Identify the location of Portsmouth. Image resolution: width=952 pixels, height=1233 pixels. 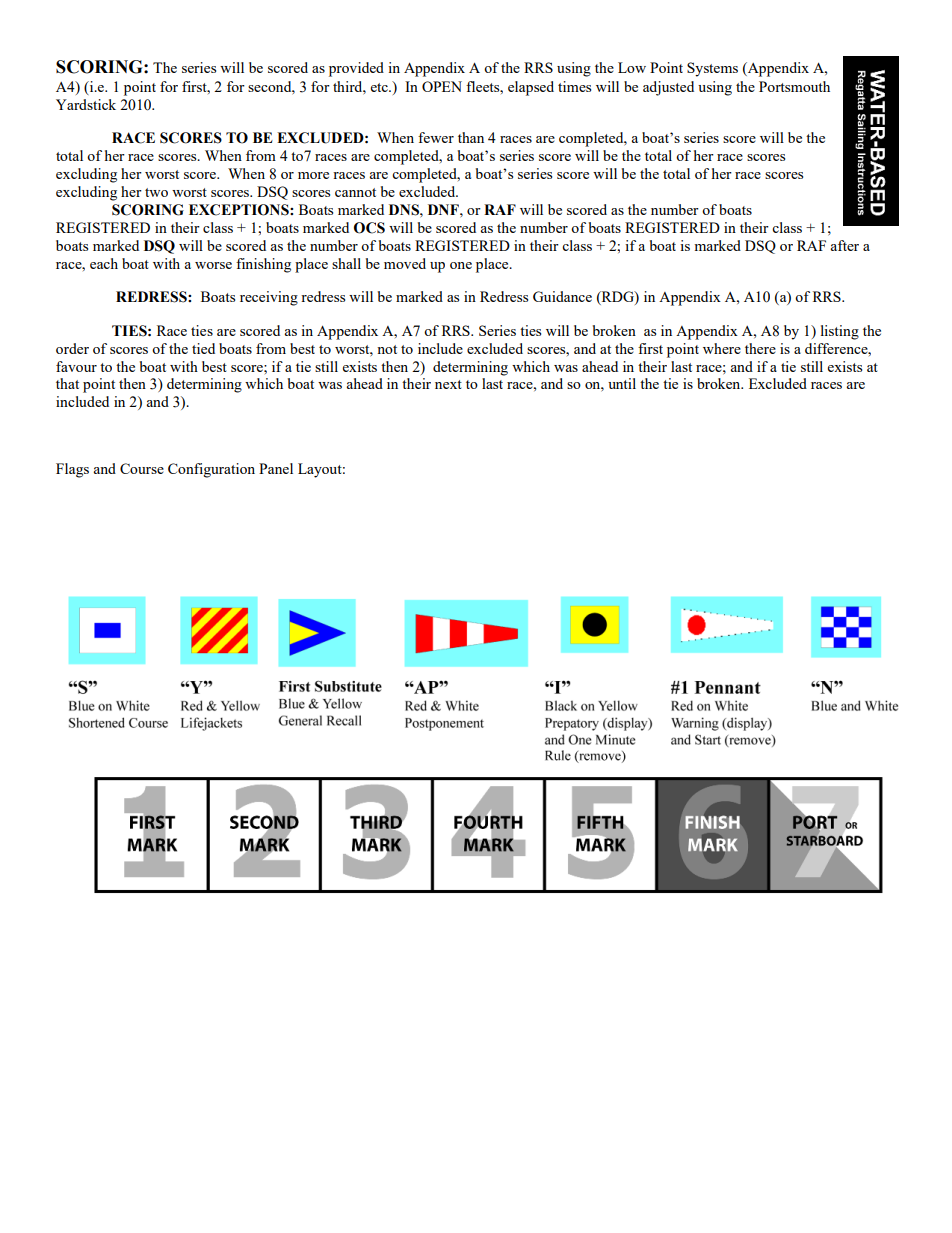
(794, 86).
